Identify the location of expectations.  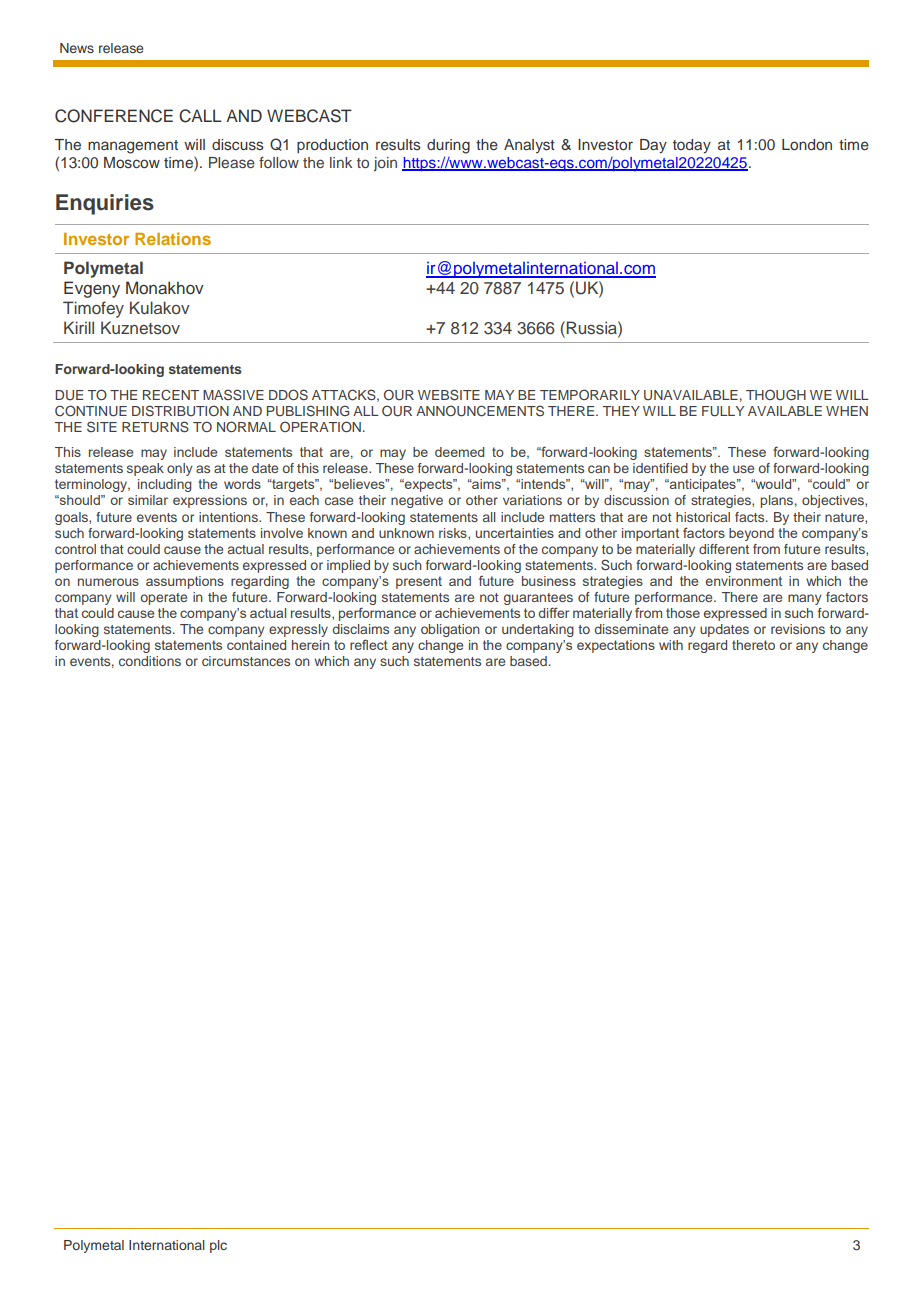
(616, 646).
